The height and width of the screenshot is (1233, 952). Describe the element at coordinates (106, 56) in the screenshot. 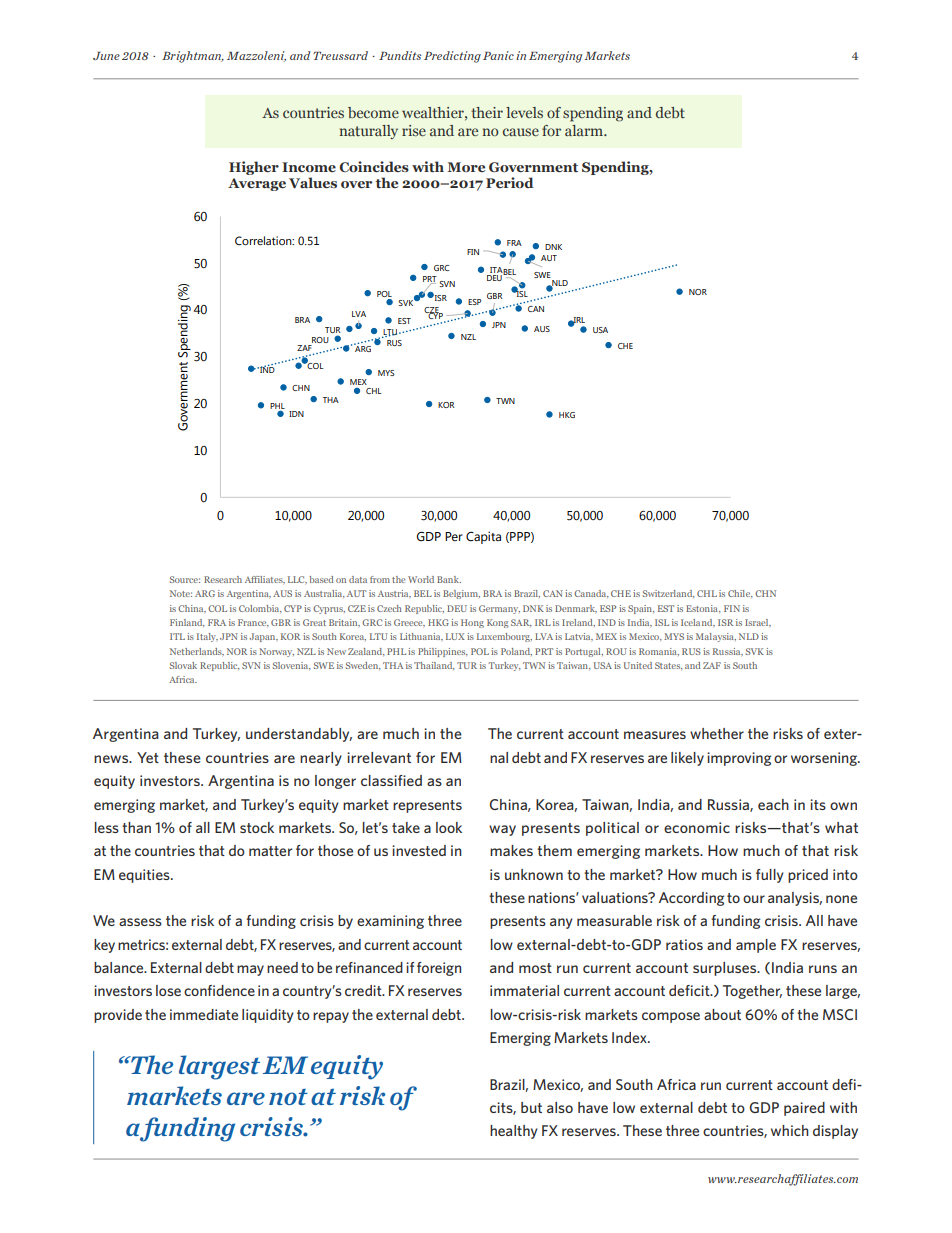

I see `June` at that location.
